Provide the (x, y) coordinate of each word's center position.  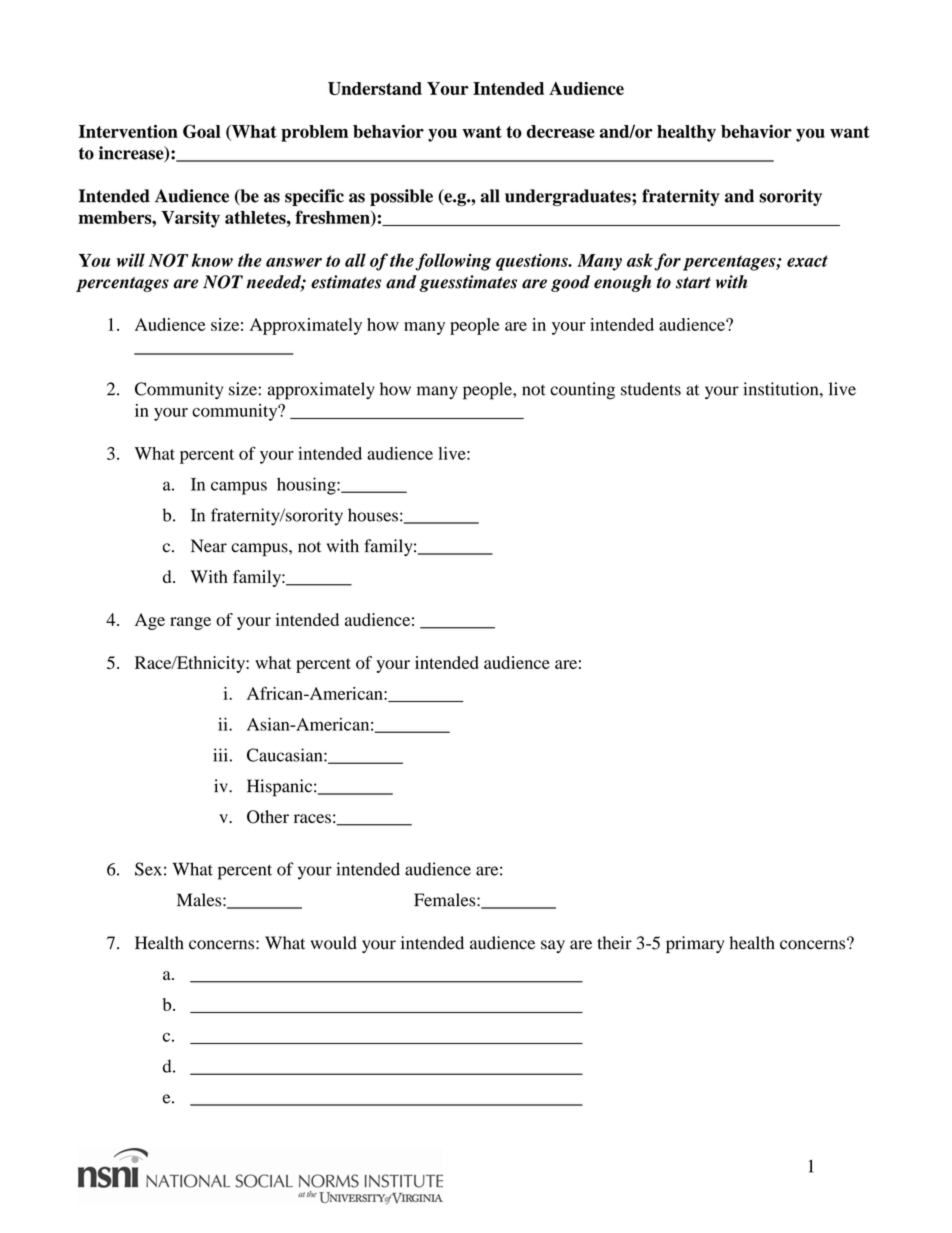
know (212, 260)
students (651, 389)
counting (582, 391)
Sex (148, 869)
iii (220, 755)
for (667, 262)
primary (695, 945)
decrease (561, 131)
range (190, 623)
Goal (202, 131)
